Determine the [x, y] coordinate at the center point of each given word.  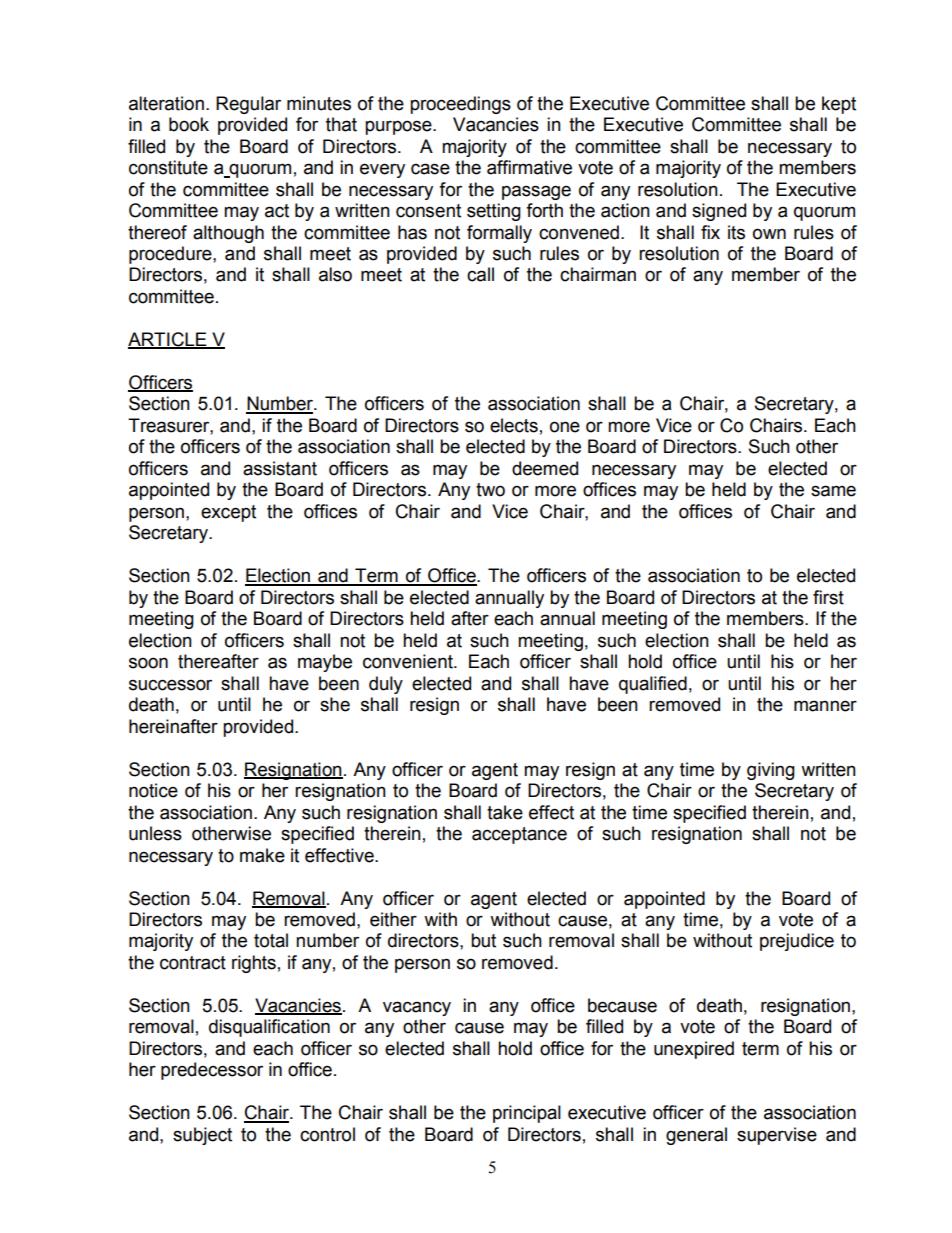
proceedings [460, 105]
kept [839, 105]
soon [148, 663]
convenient [409, 661]
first [828, 597]
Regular [248, 105]
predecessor [212, 1071]
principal [527, 1114]
